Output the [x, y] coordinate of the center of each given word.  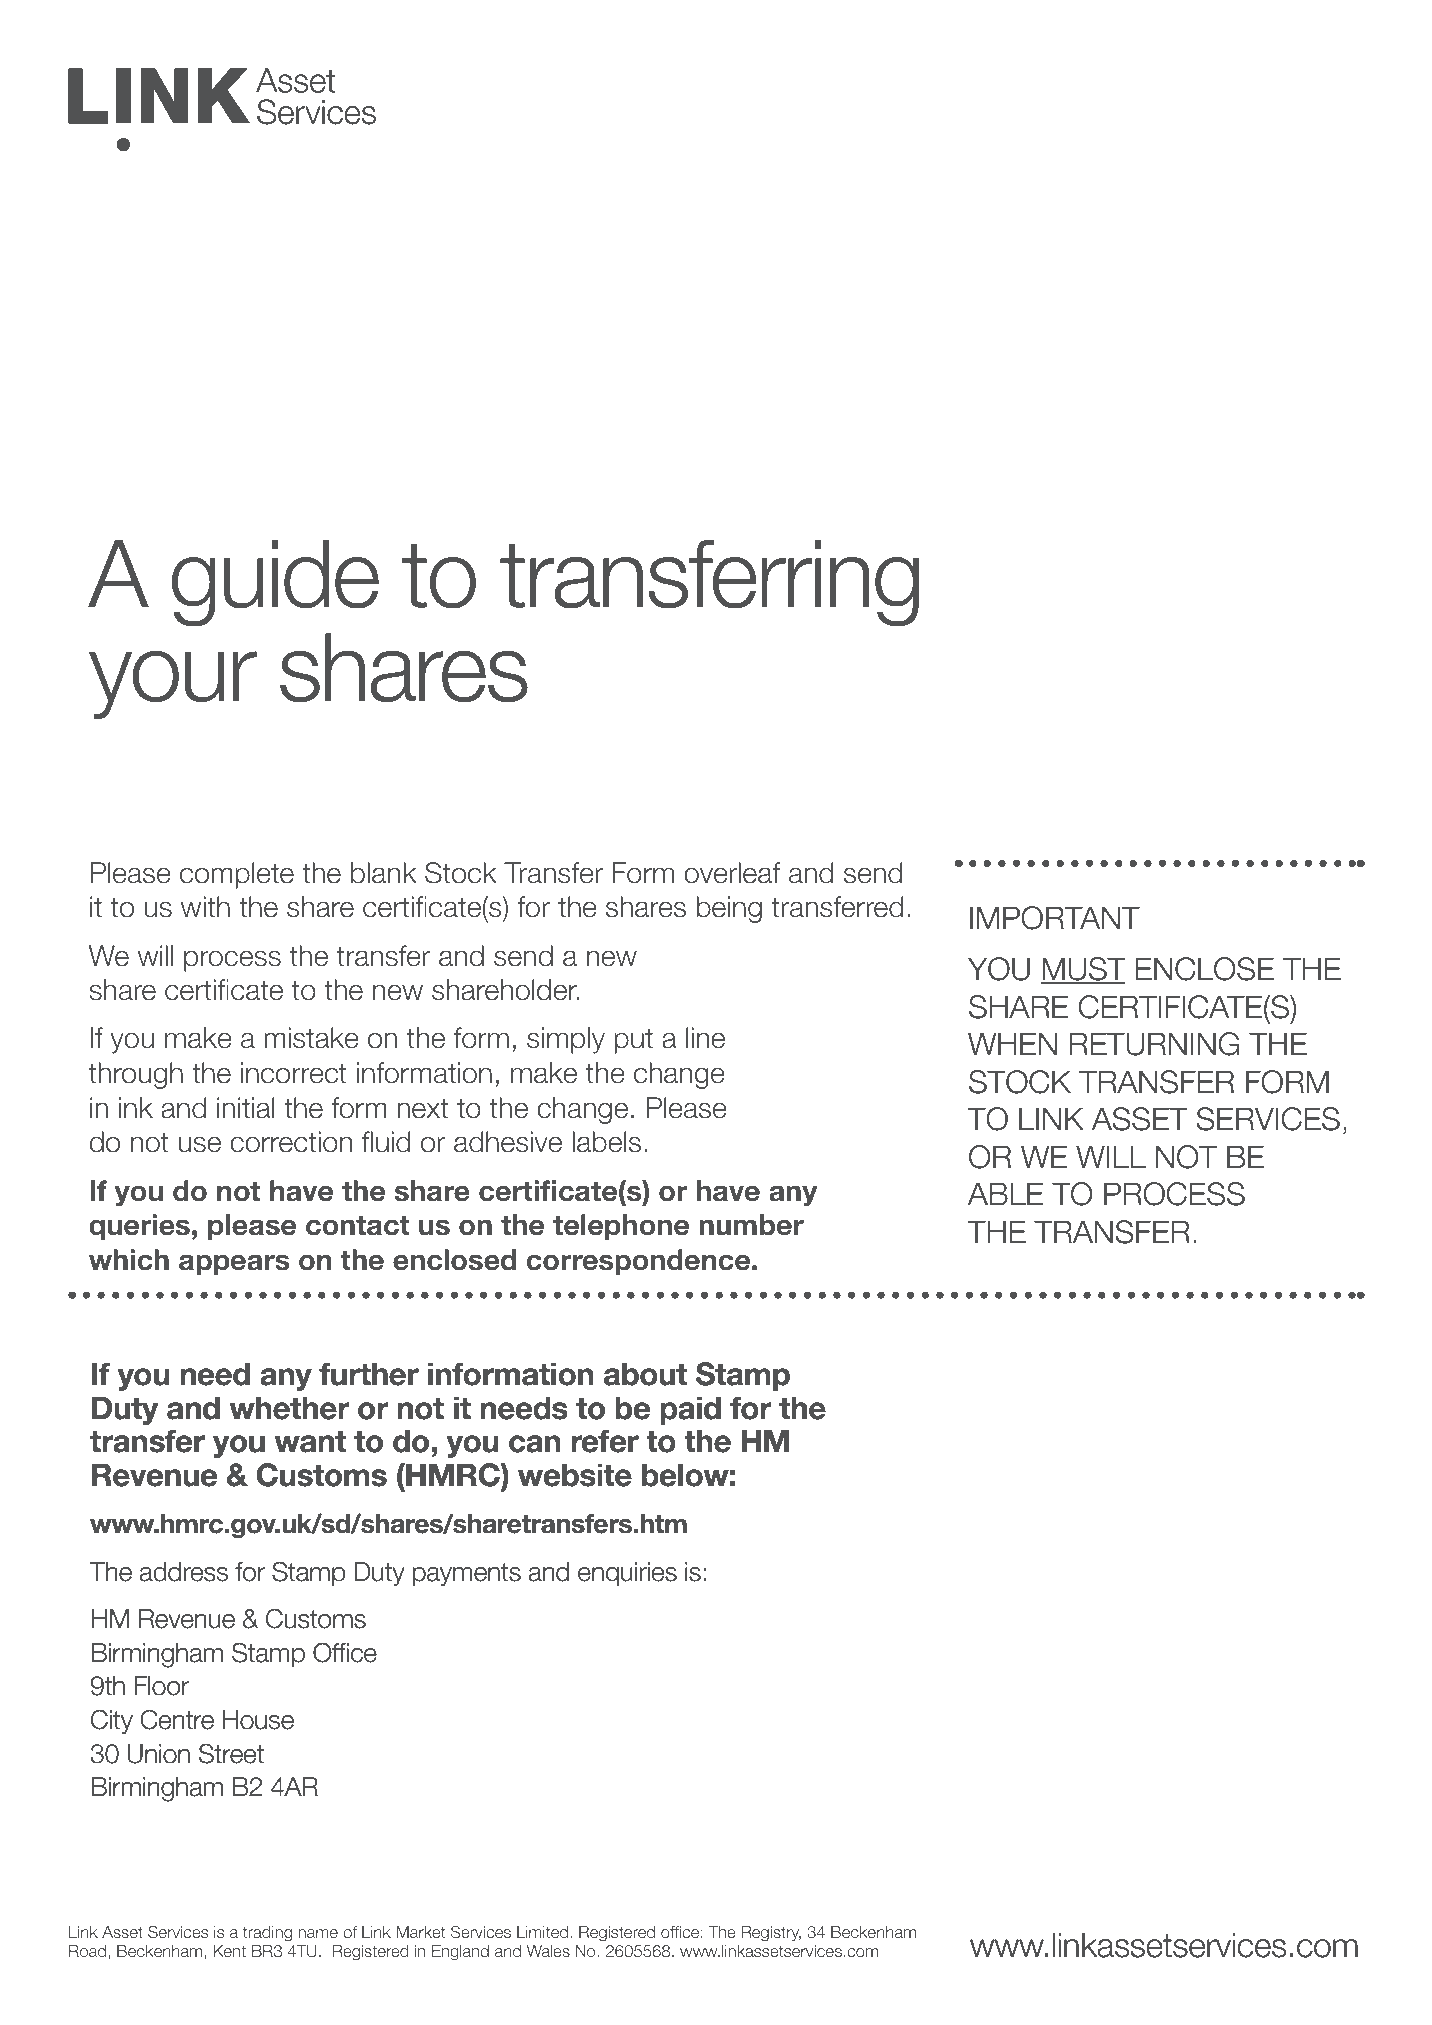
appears [234, 1265]
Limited [544, 1932]
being [729, 909]
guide [275, 583]
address [184, 1572]
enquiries [627, 1574]
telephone [621, 1227]
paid [690, 1410]
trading [267, 1934]
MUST [1083, 970]
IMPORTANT [1055, 918]
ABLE [1006, 1193]
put [633, 1041]
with [205, 906]
